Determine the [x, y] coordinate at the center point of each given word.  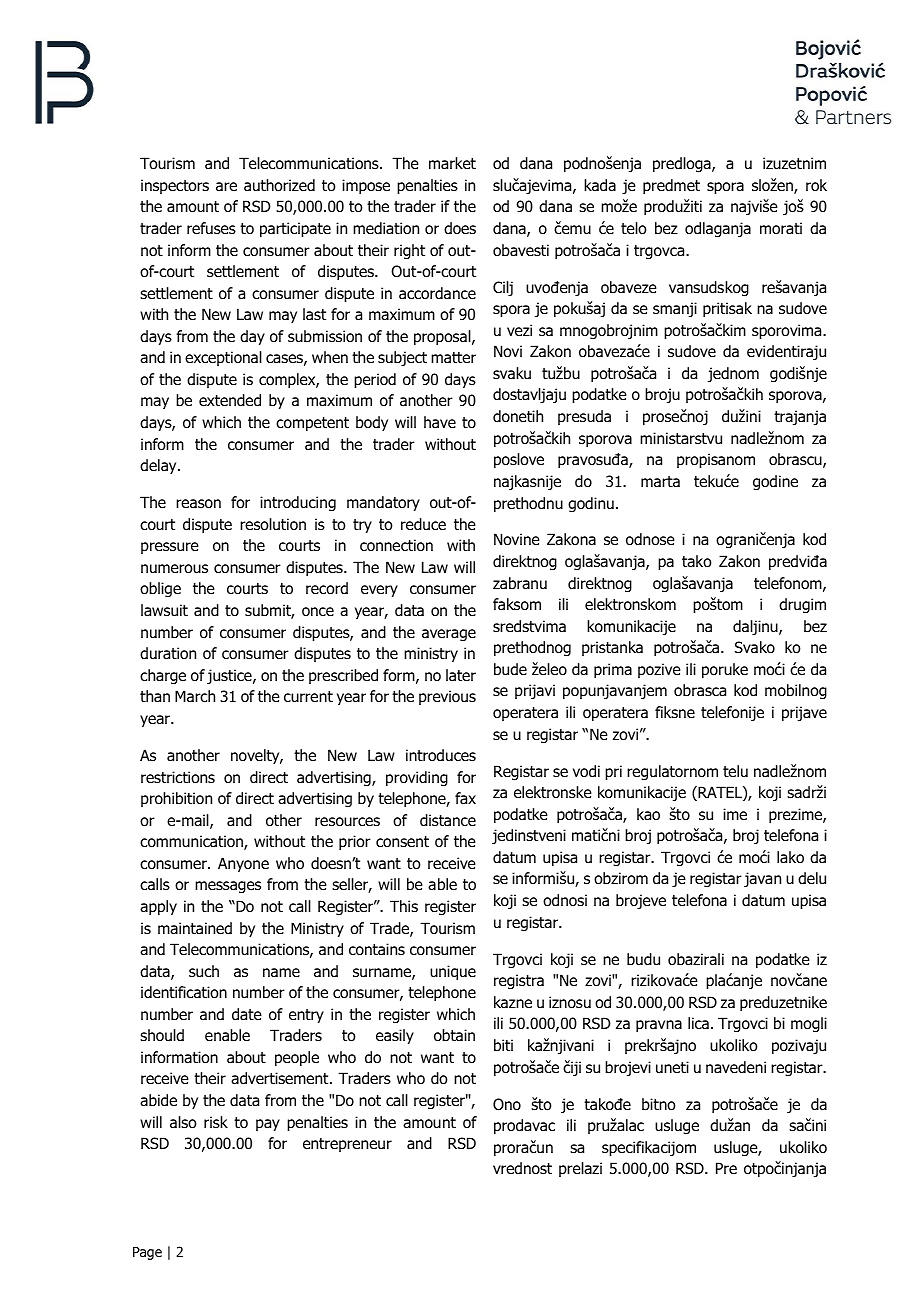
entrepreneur [347, 1145]
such [204, 971]
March [195, 696]
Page [147, 1253]
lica [698, 1023]
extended [230, 400]
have [440, 422]
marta [660, 482]
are [226, 187]
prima [613, 670]
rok [816, 185]
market [452, 163]
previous [447, 697]
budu [643, 959]
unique [453, 972]
